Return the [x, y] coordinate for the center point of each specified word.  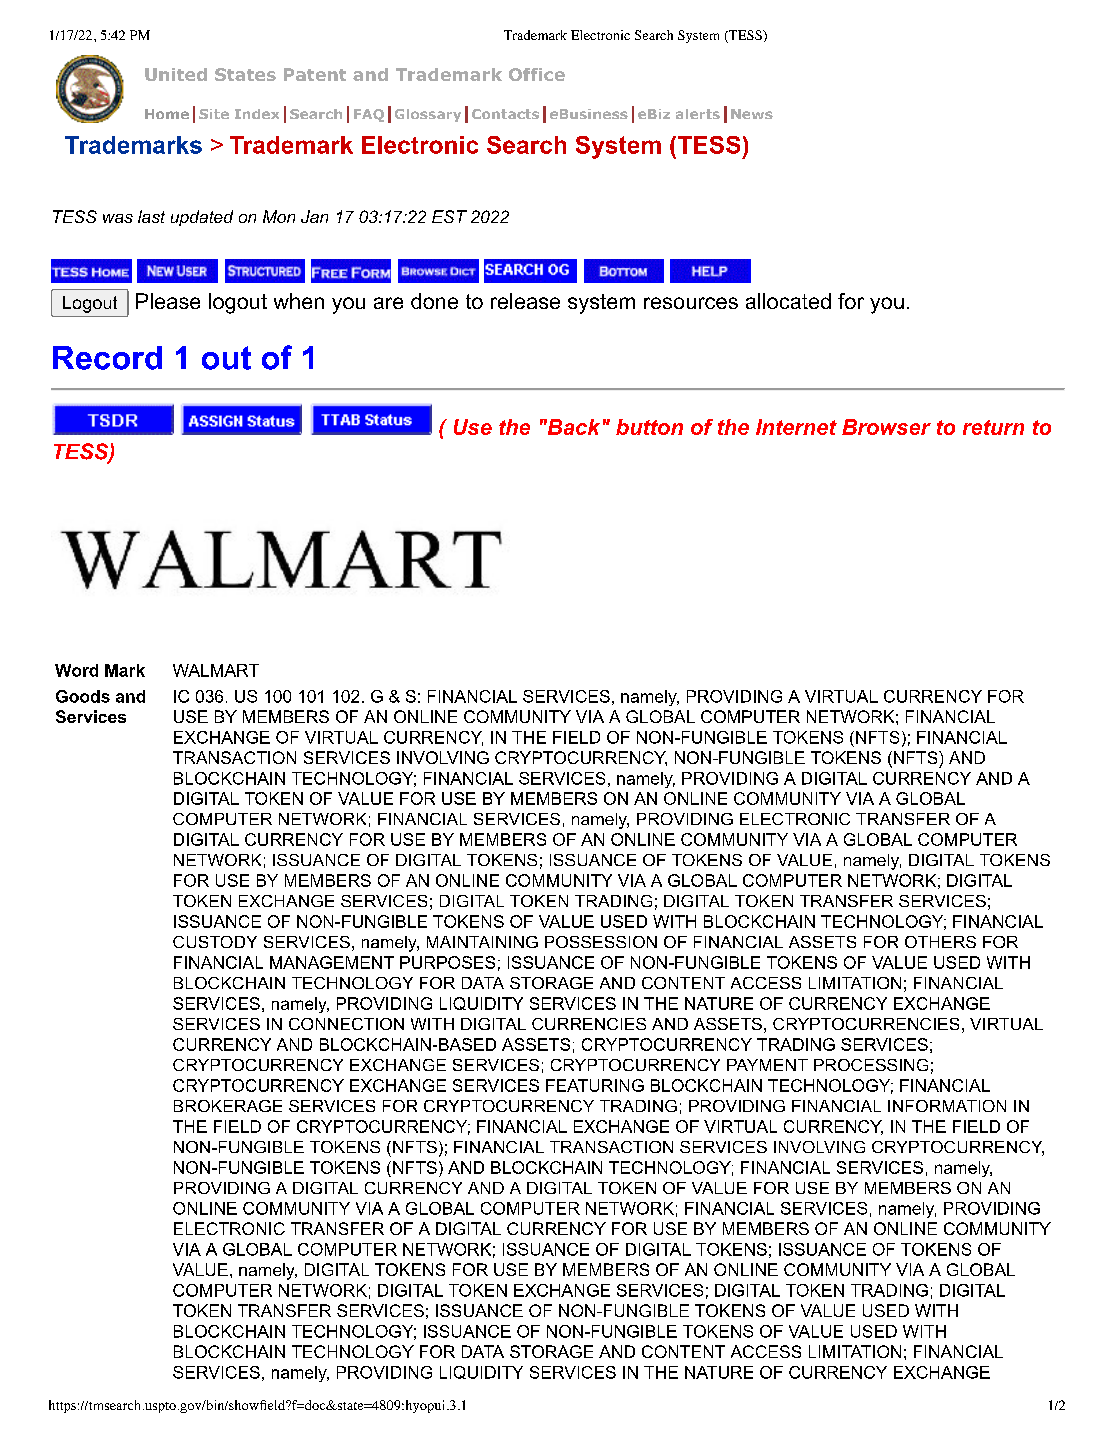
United [176, 74]
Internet [796, 427]
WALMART [216, 670]
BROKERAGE [228, 1106]
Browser [886, 427]
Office [537, 74]
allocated [788, 301]
